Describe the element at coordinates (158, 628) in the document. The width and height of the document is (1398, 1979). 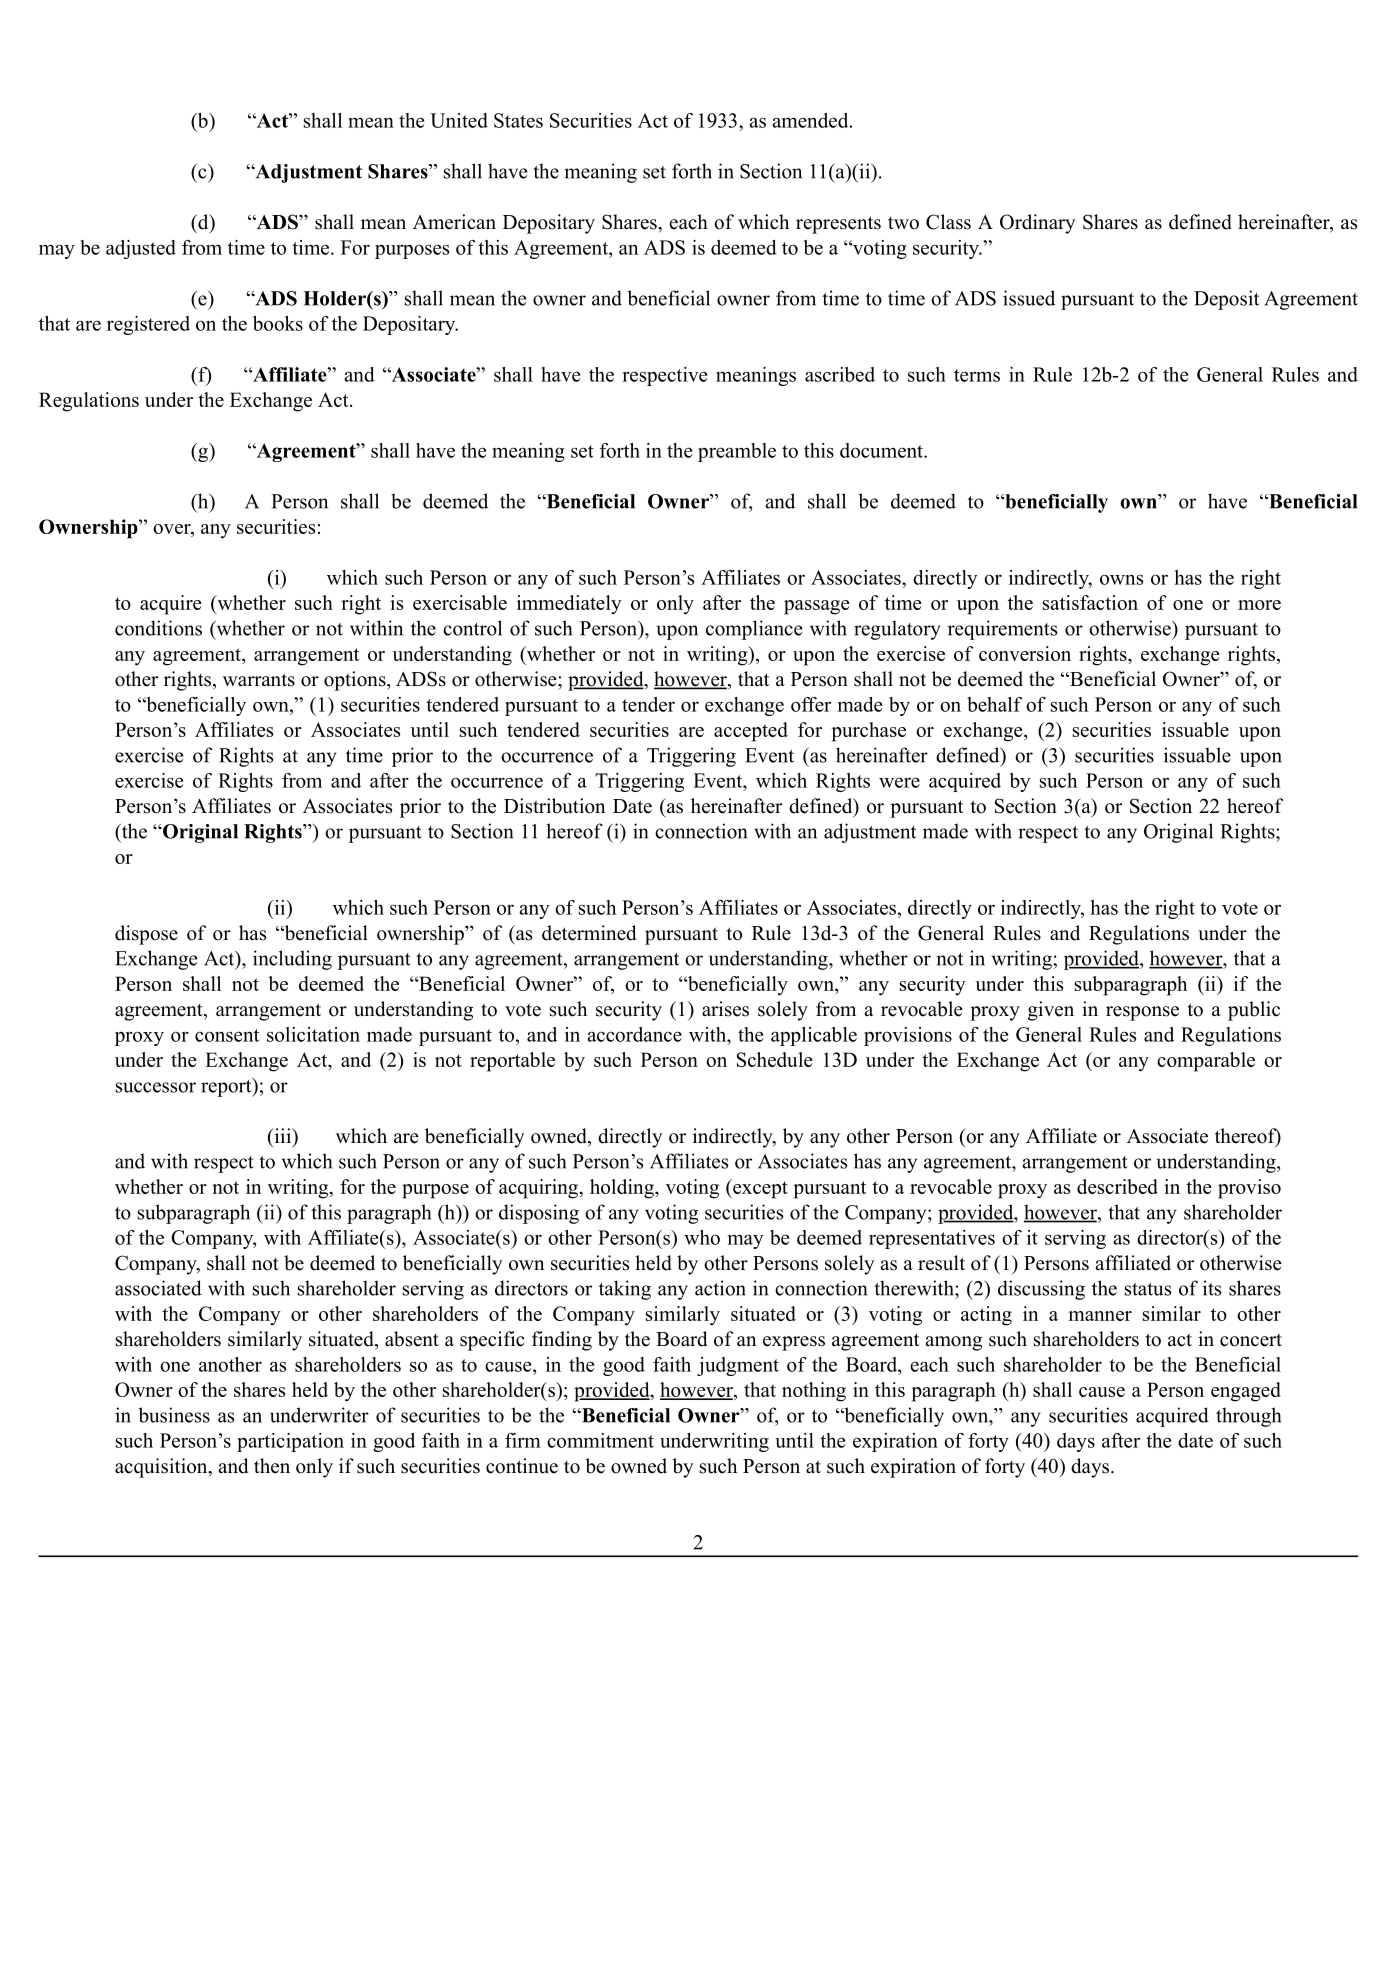
I see `conditions` at that location.
